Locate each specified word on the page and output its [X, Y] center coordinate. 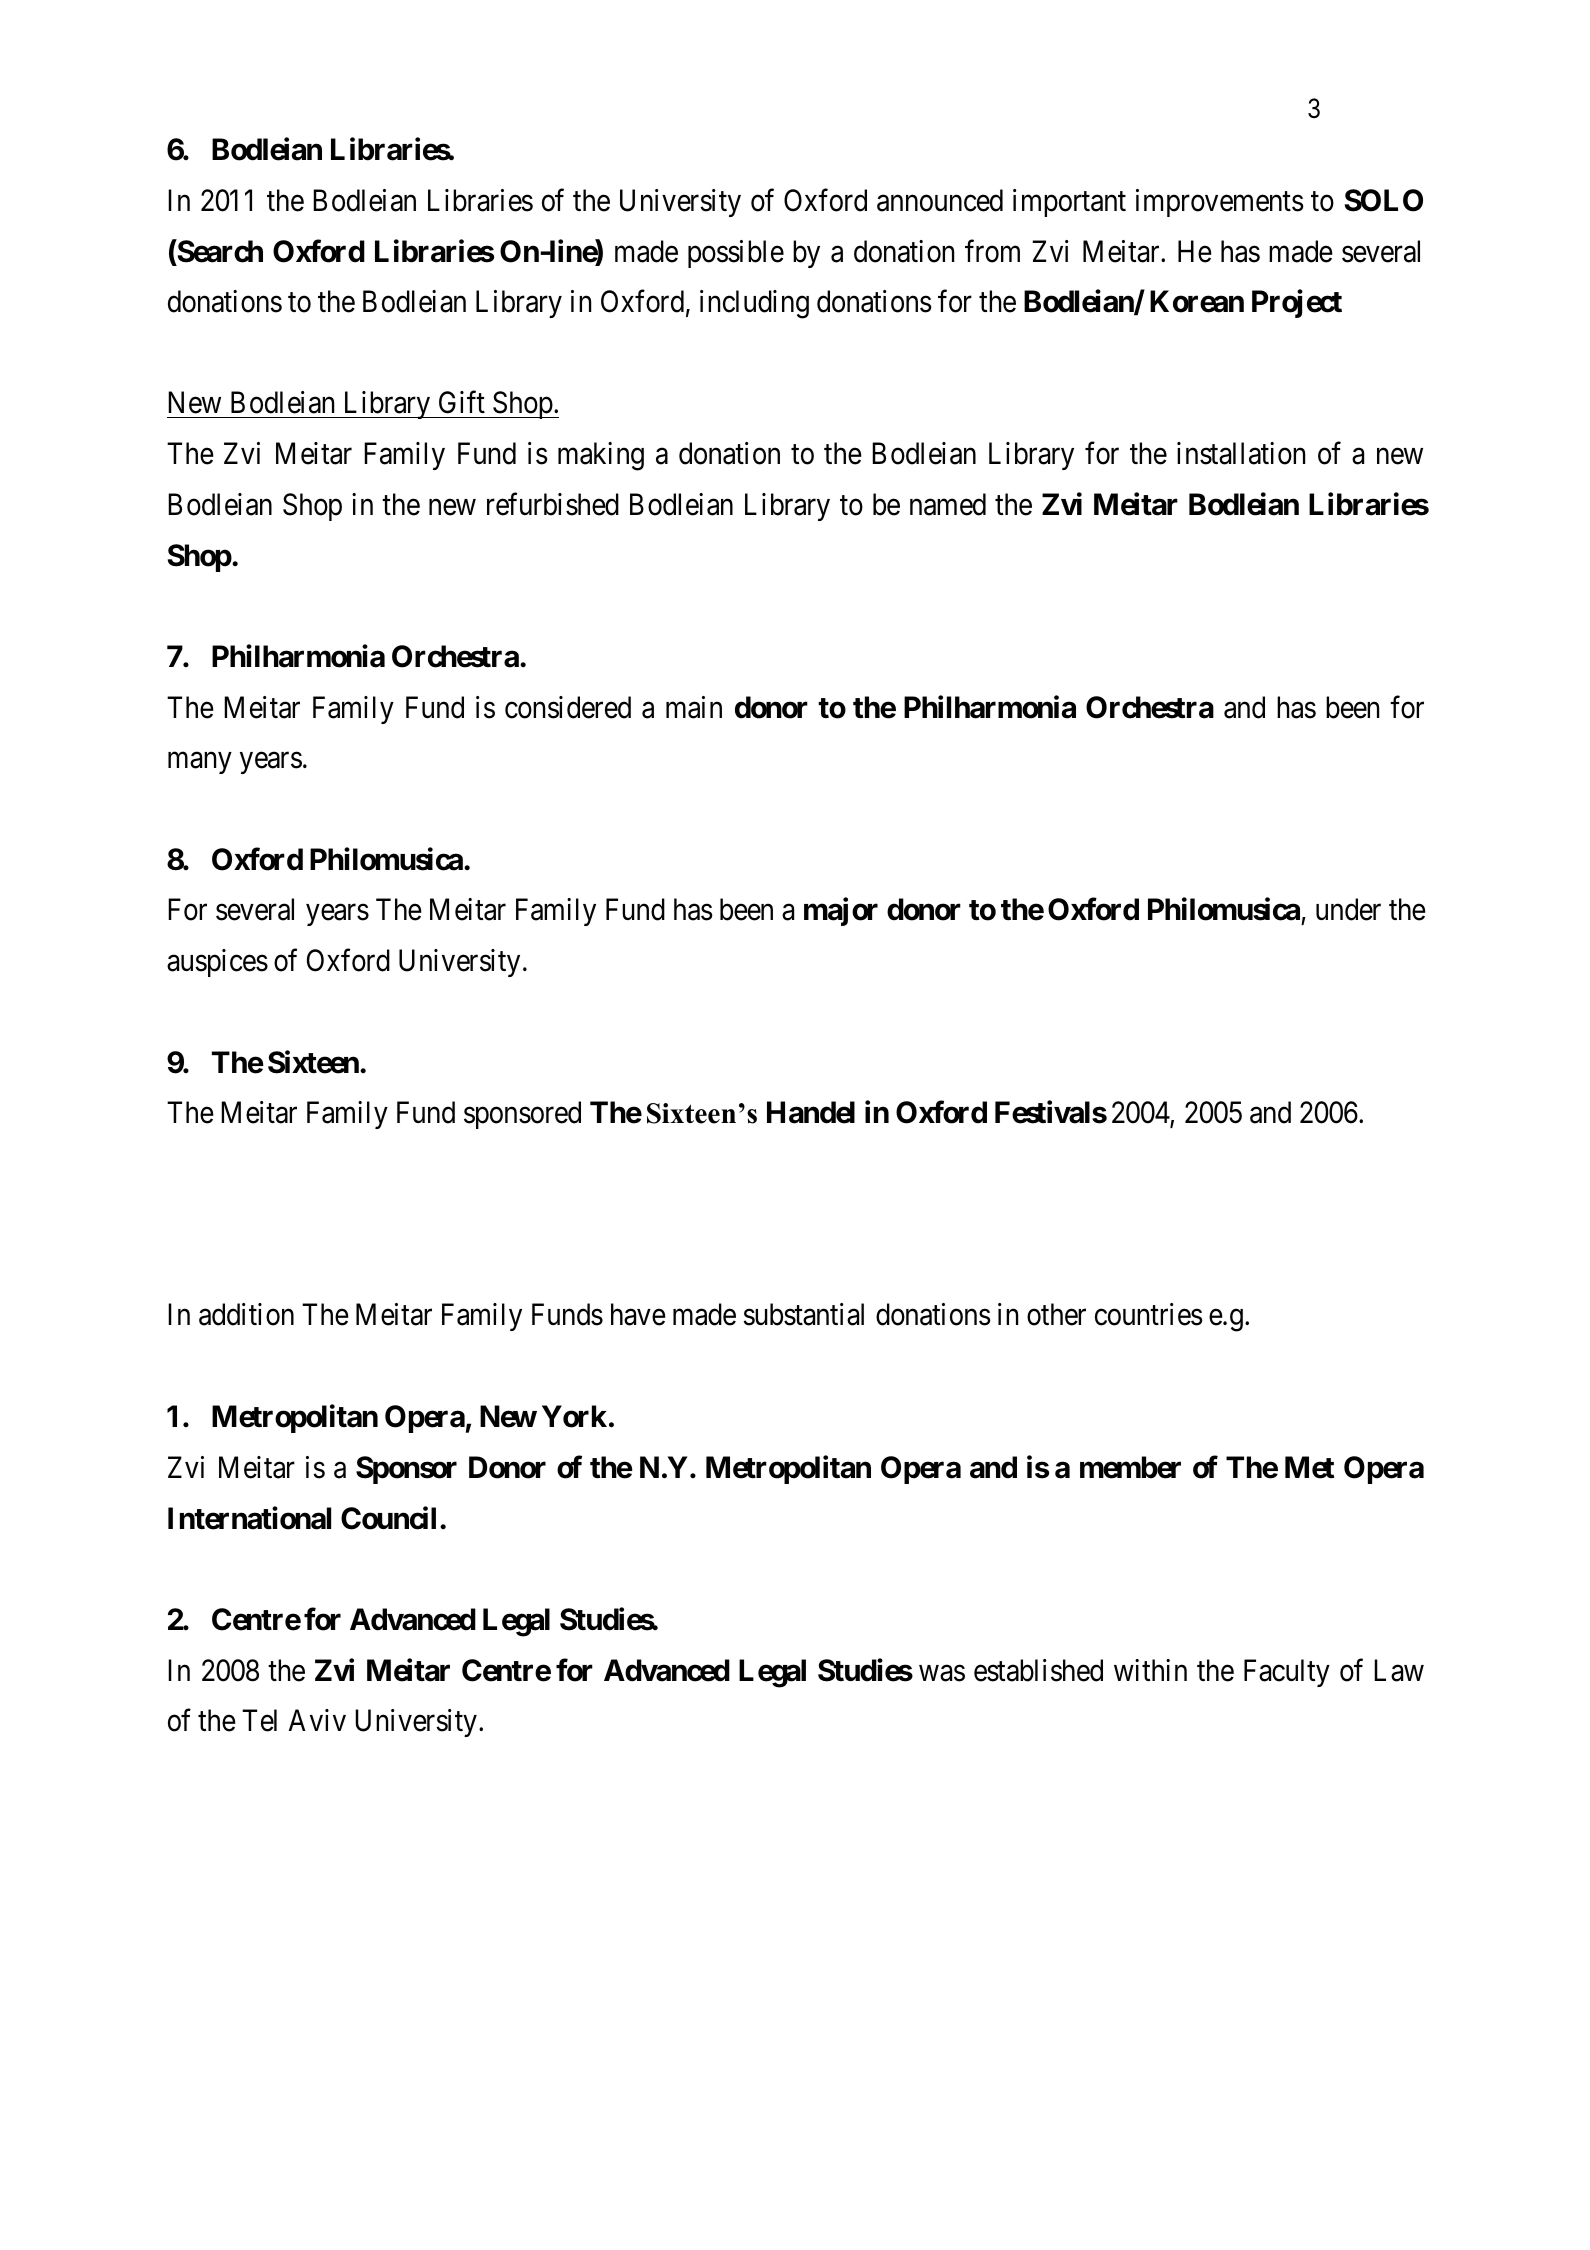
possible [736, 254]
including [754, 304]
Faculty [1287, 1673]
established [1038, 1670]
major [841, 912]
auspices [217, 963]
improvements [1220, 203]
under [1348, 909]
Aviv [317, 1720]
